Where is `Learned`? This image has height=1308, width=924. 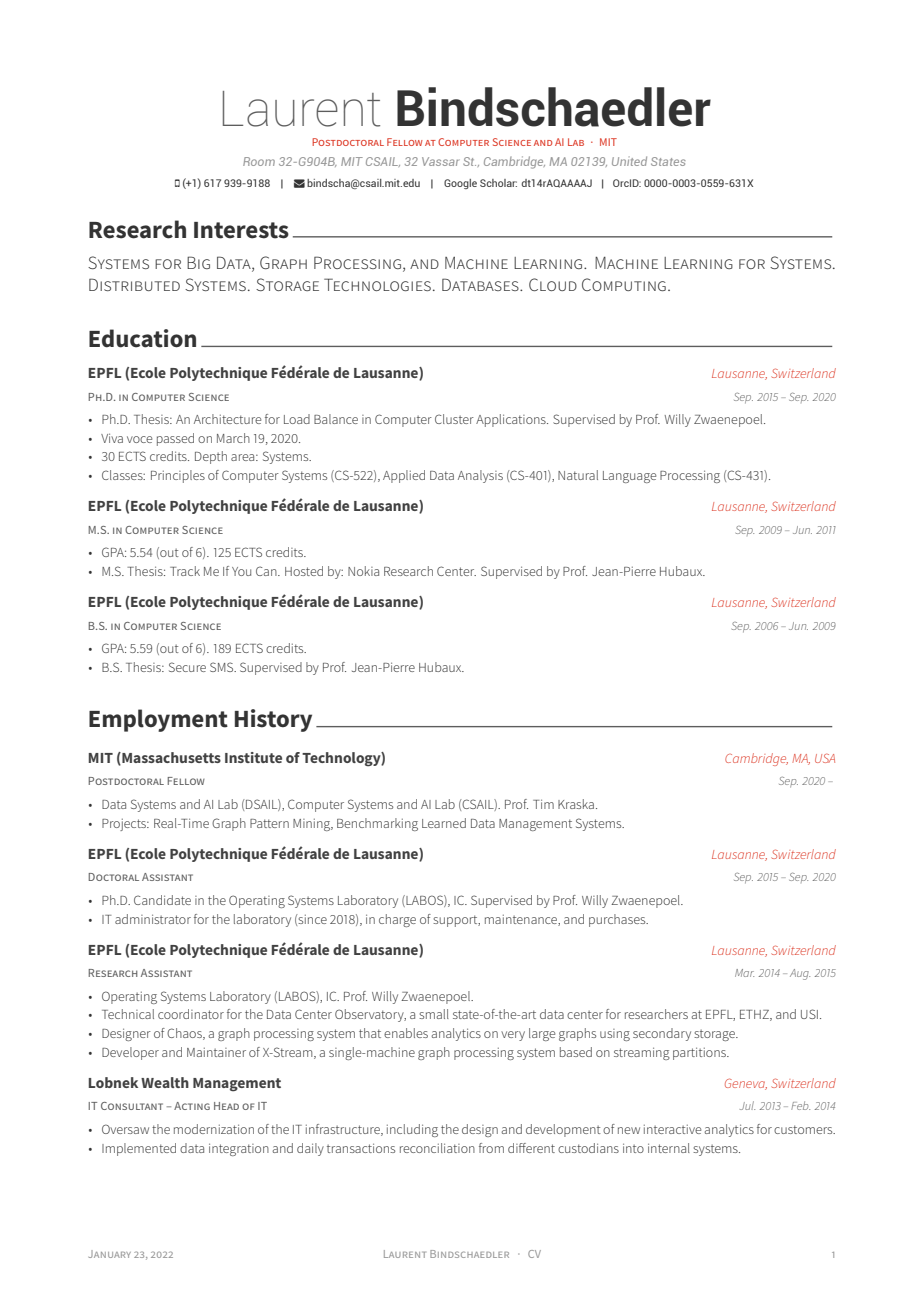
Learned is located at coordinates (444, 823).
